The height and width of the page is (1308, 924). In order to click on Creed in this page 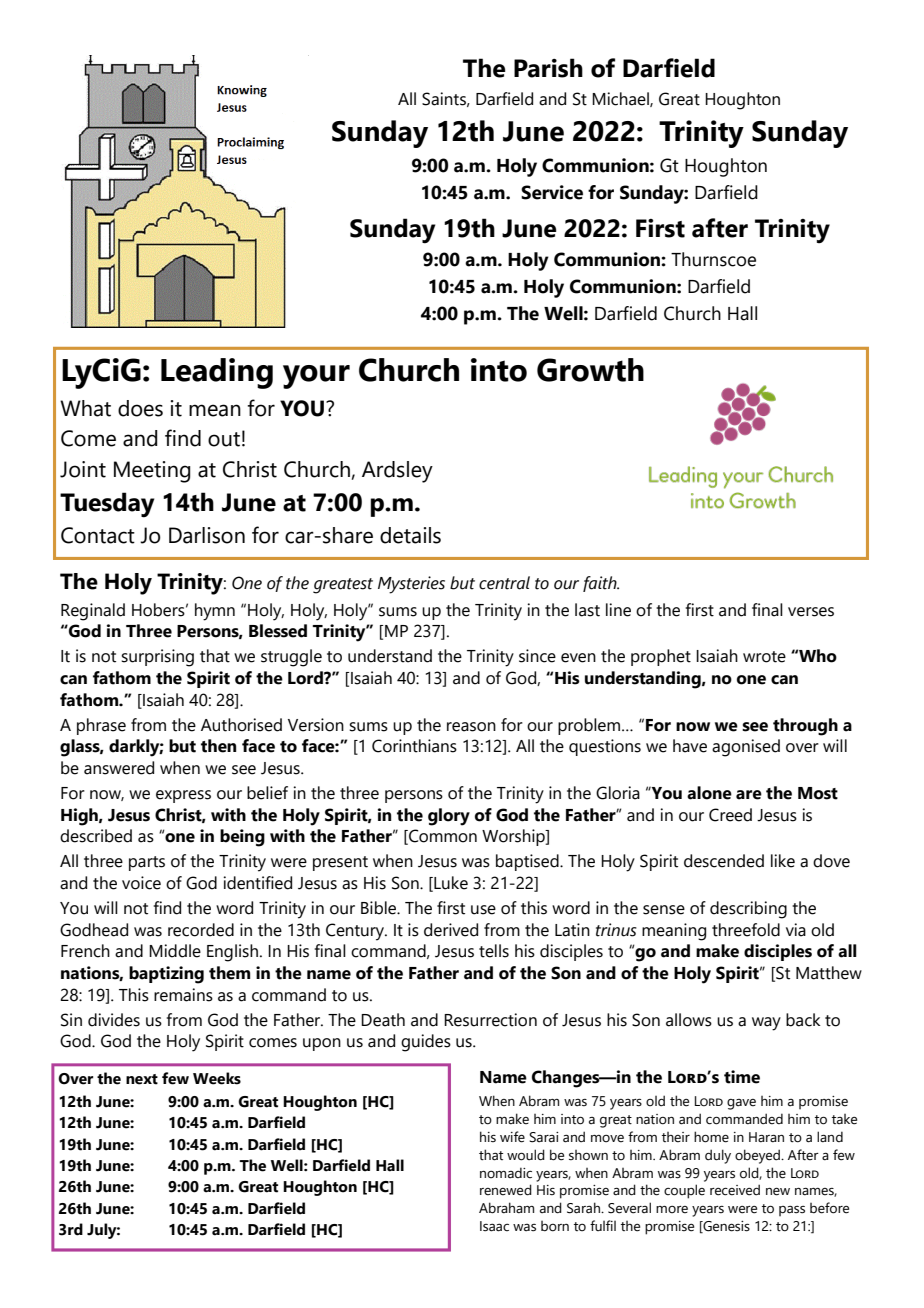, I will do `click(730, 815)`.
